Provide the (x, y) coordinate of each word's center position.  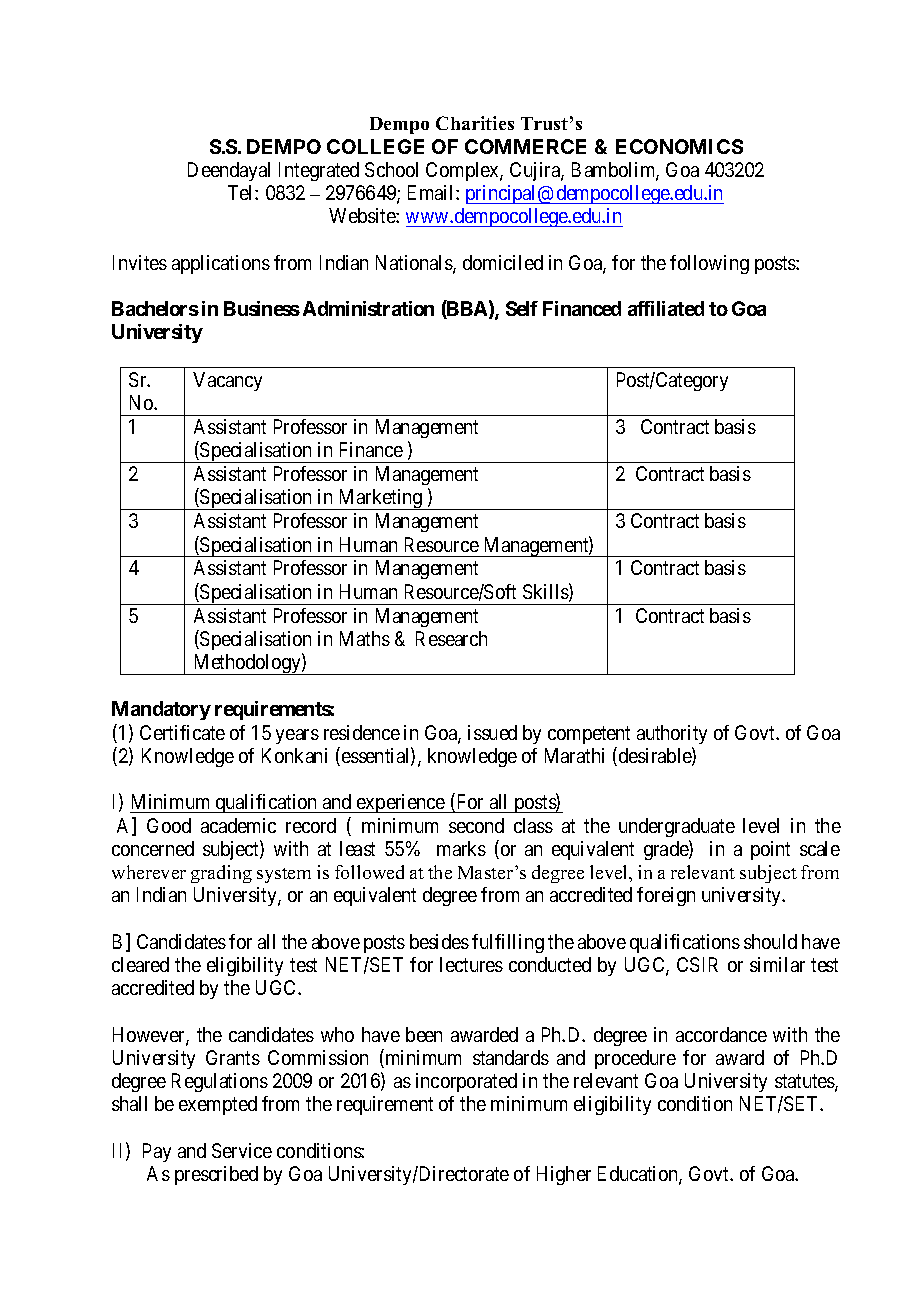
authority (672, 734)
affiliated (666, 308)
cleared (140, 964)
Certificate (182, 732)
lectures (471, 964)
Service (242, 1150)
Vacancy (227, 381)
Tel (242, 192)
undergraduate (677, 827)
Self (522, 308)
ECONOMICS (679, 146)
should (770, 941)
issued (492, 732)
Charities (475, 123)
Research (451, 638)
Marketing (381, 499)
